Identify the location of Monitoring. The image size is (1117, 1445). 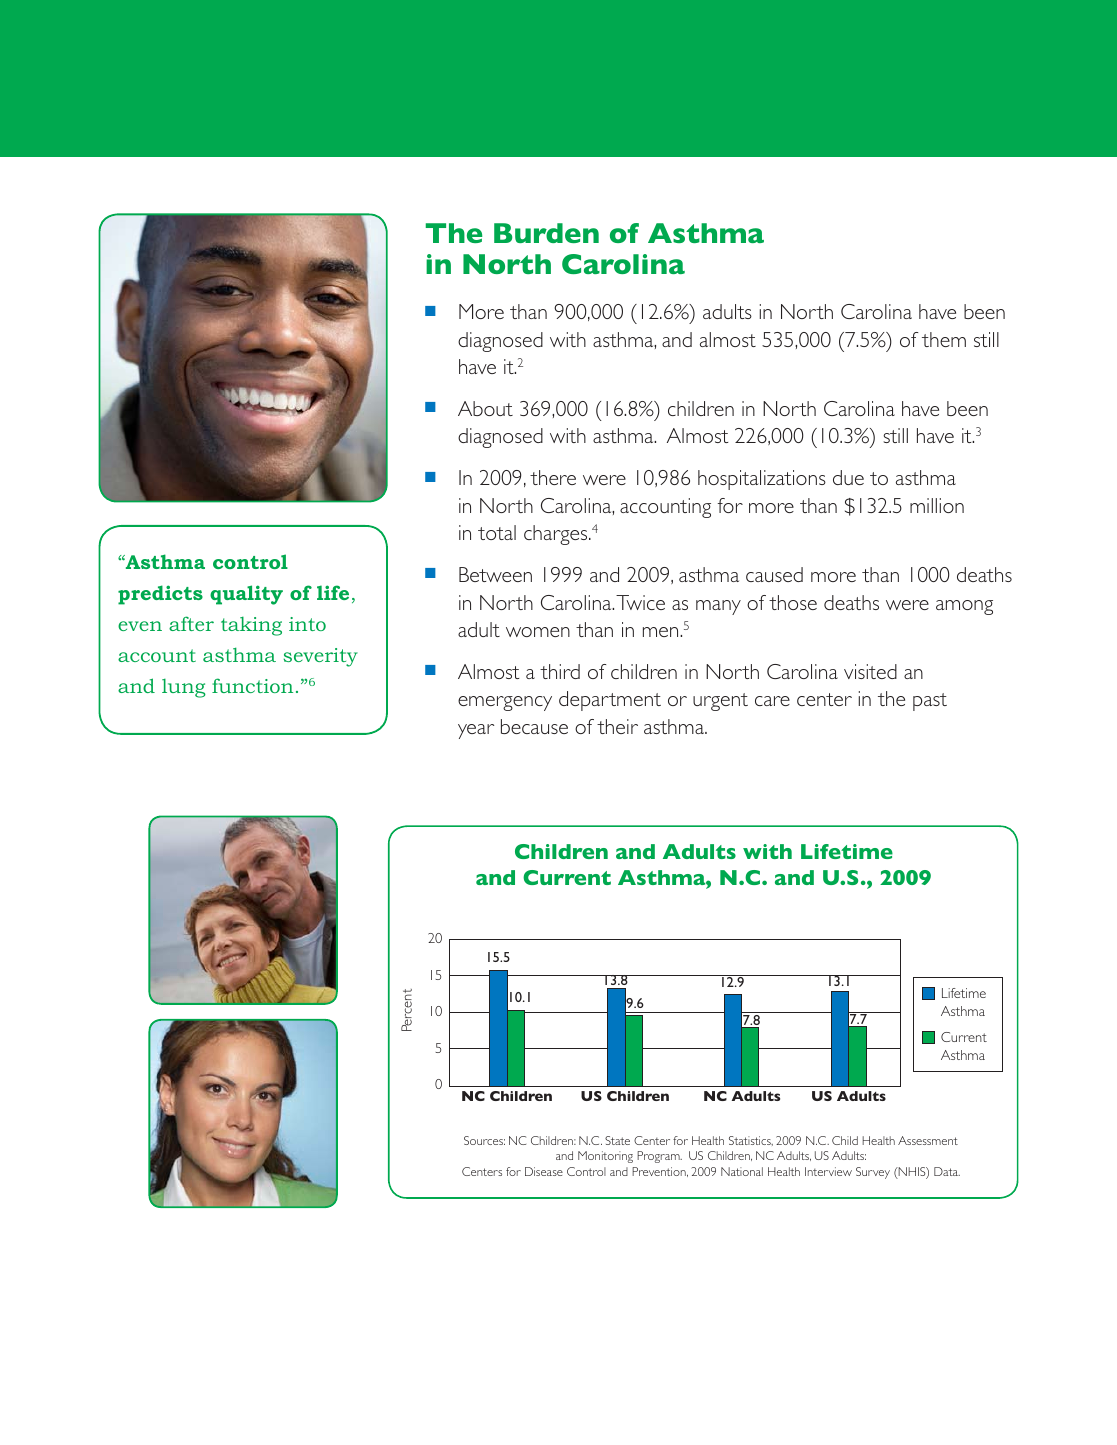
(605, 1157).
